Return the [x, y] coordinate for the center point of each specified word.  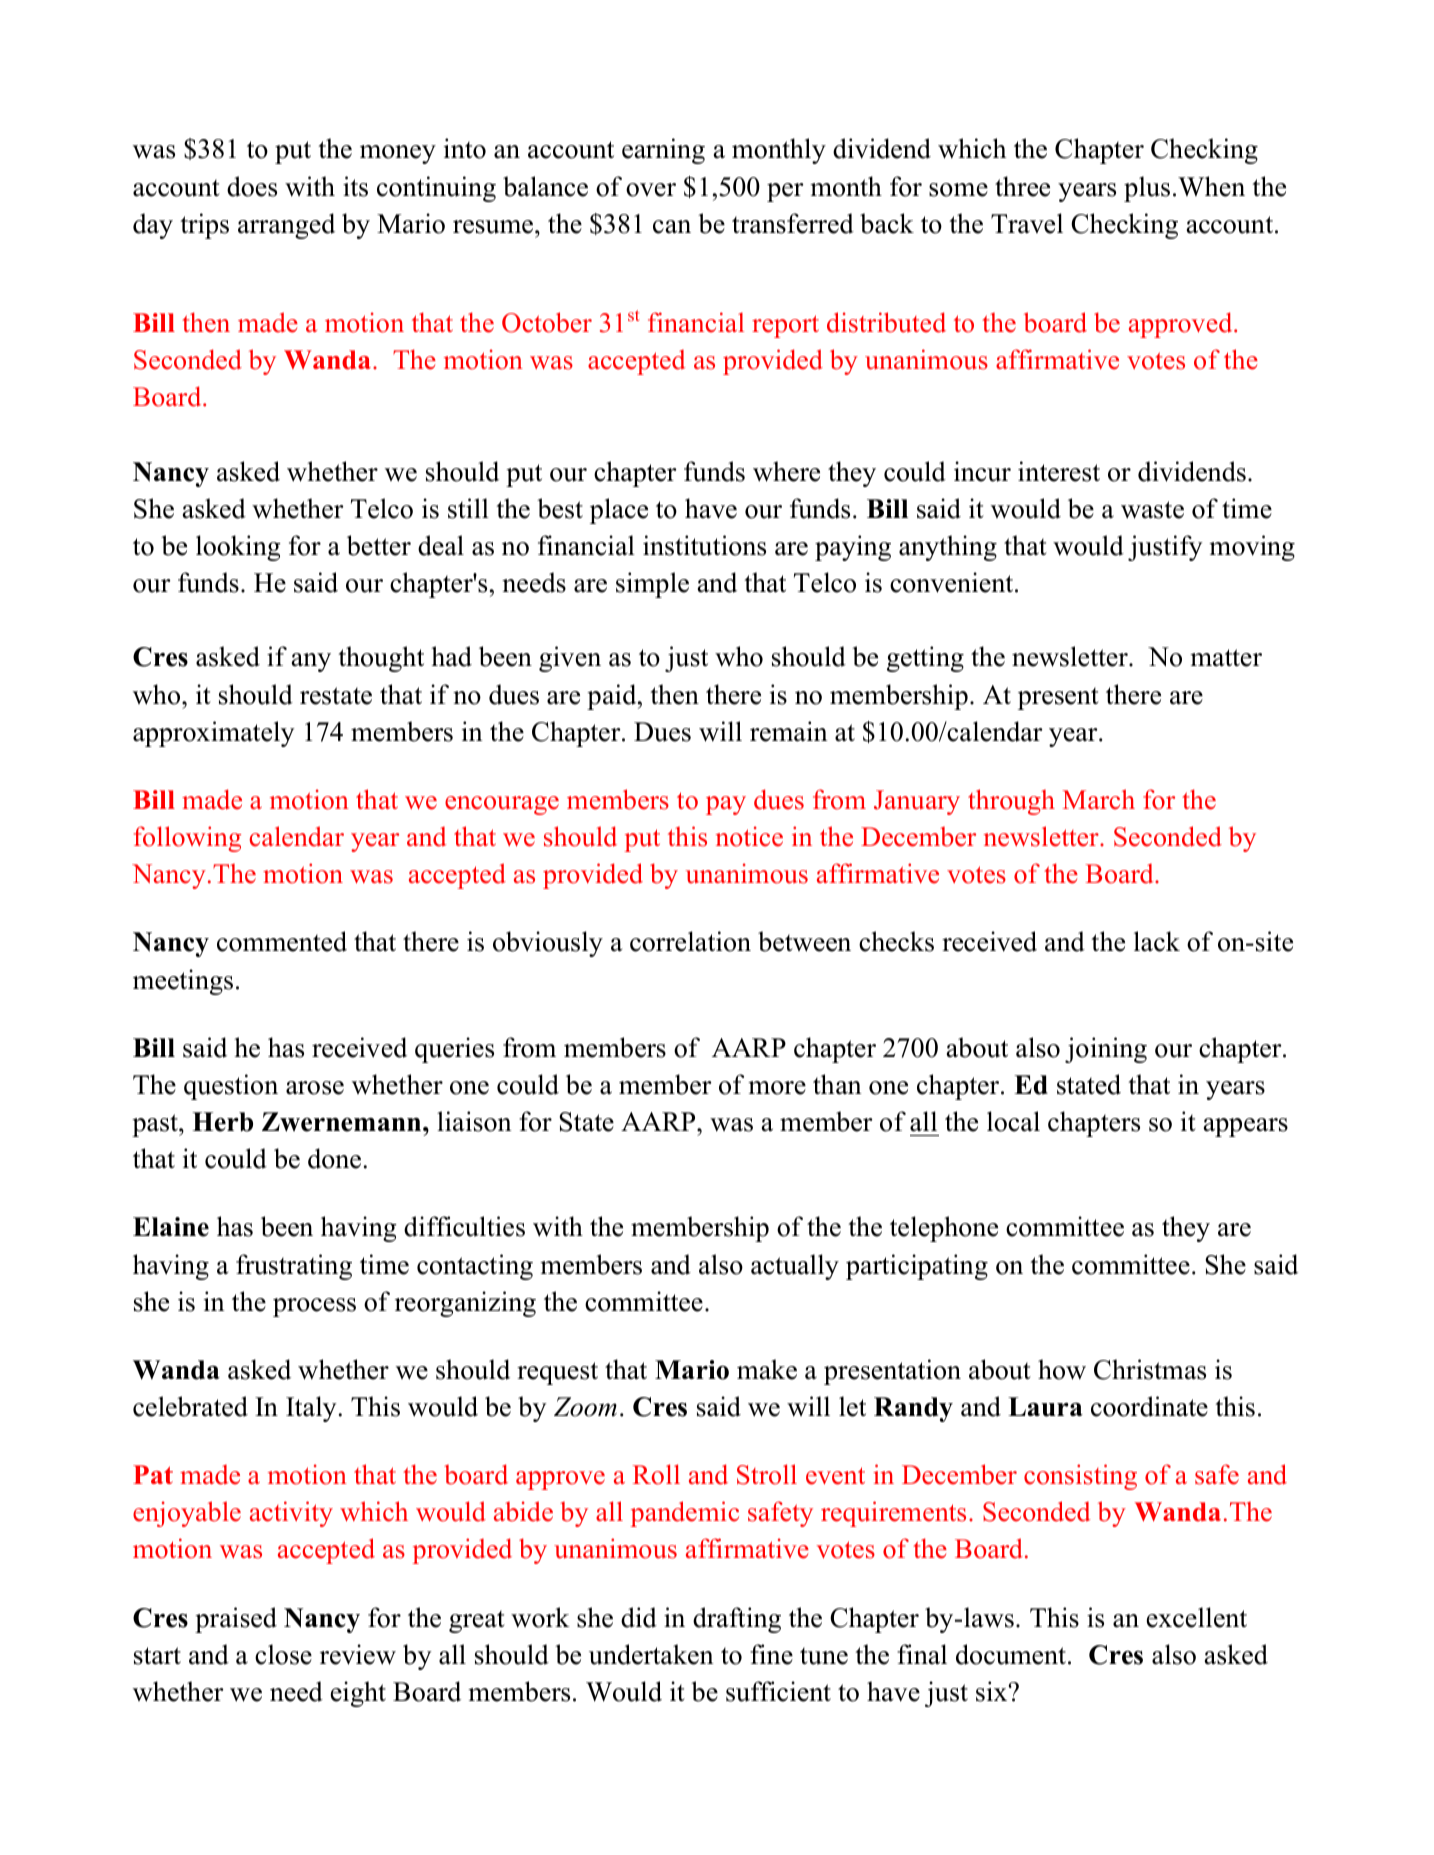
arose [315, 1088]
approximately [214, 734]
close [283, 1654]
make [767, 1369]
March [1099, 799]
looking [238, 548]
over [651, 190]
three [1022, 186]
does [252, 186]
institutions [704, 545]
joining [1106, 1050]
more [777, 1088]
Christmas [1150, 1369]
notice [749, 836]
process [314, 1307]
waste [1152, 510]
